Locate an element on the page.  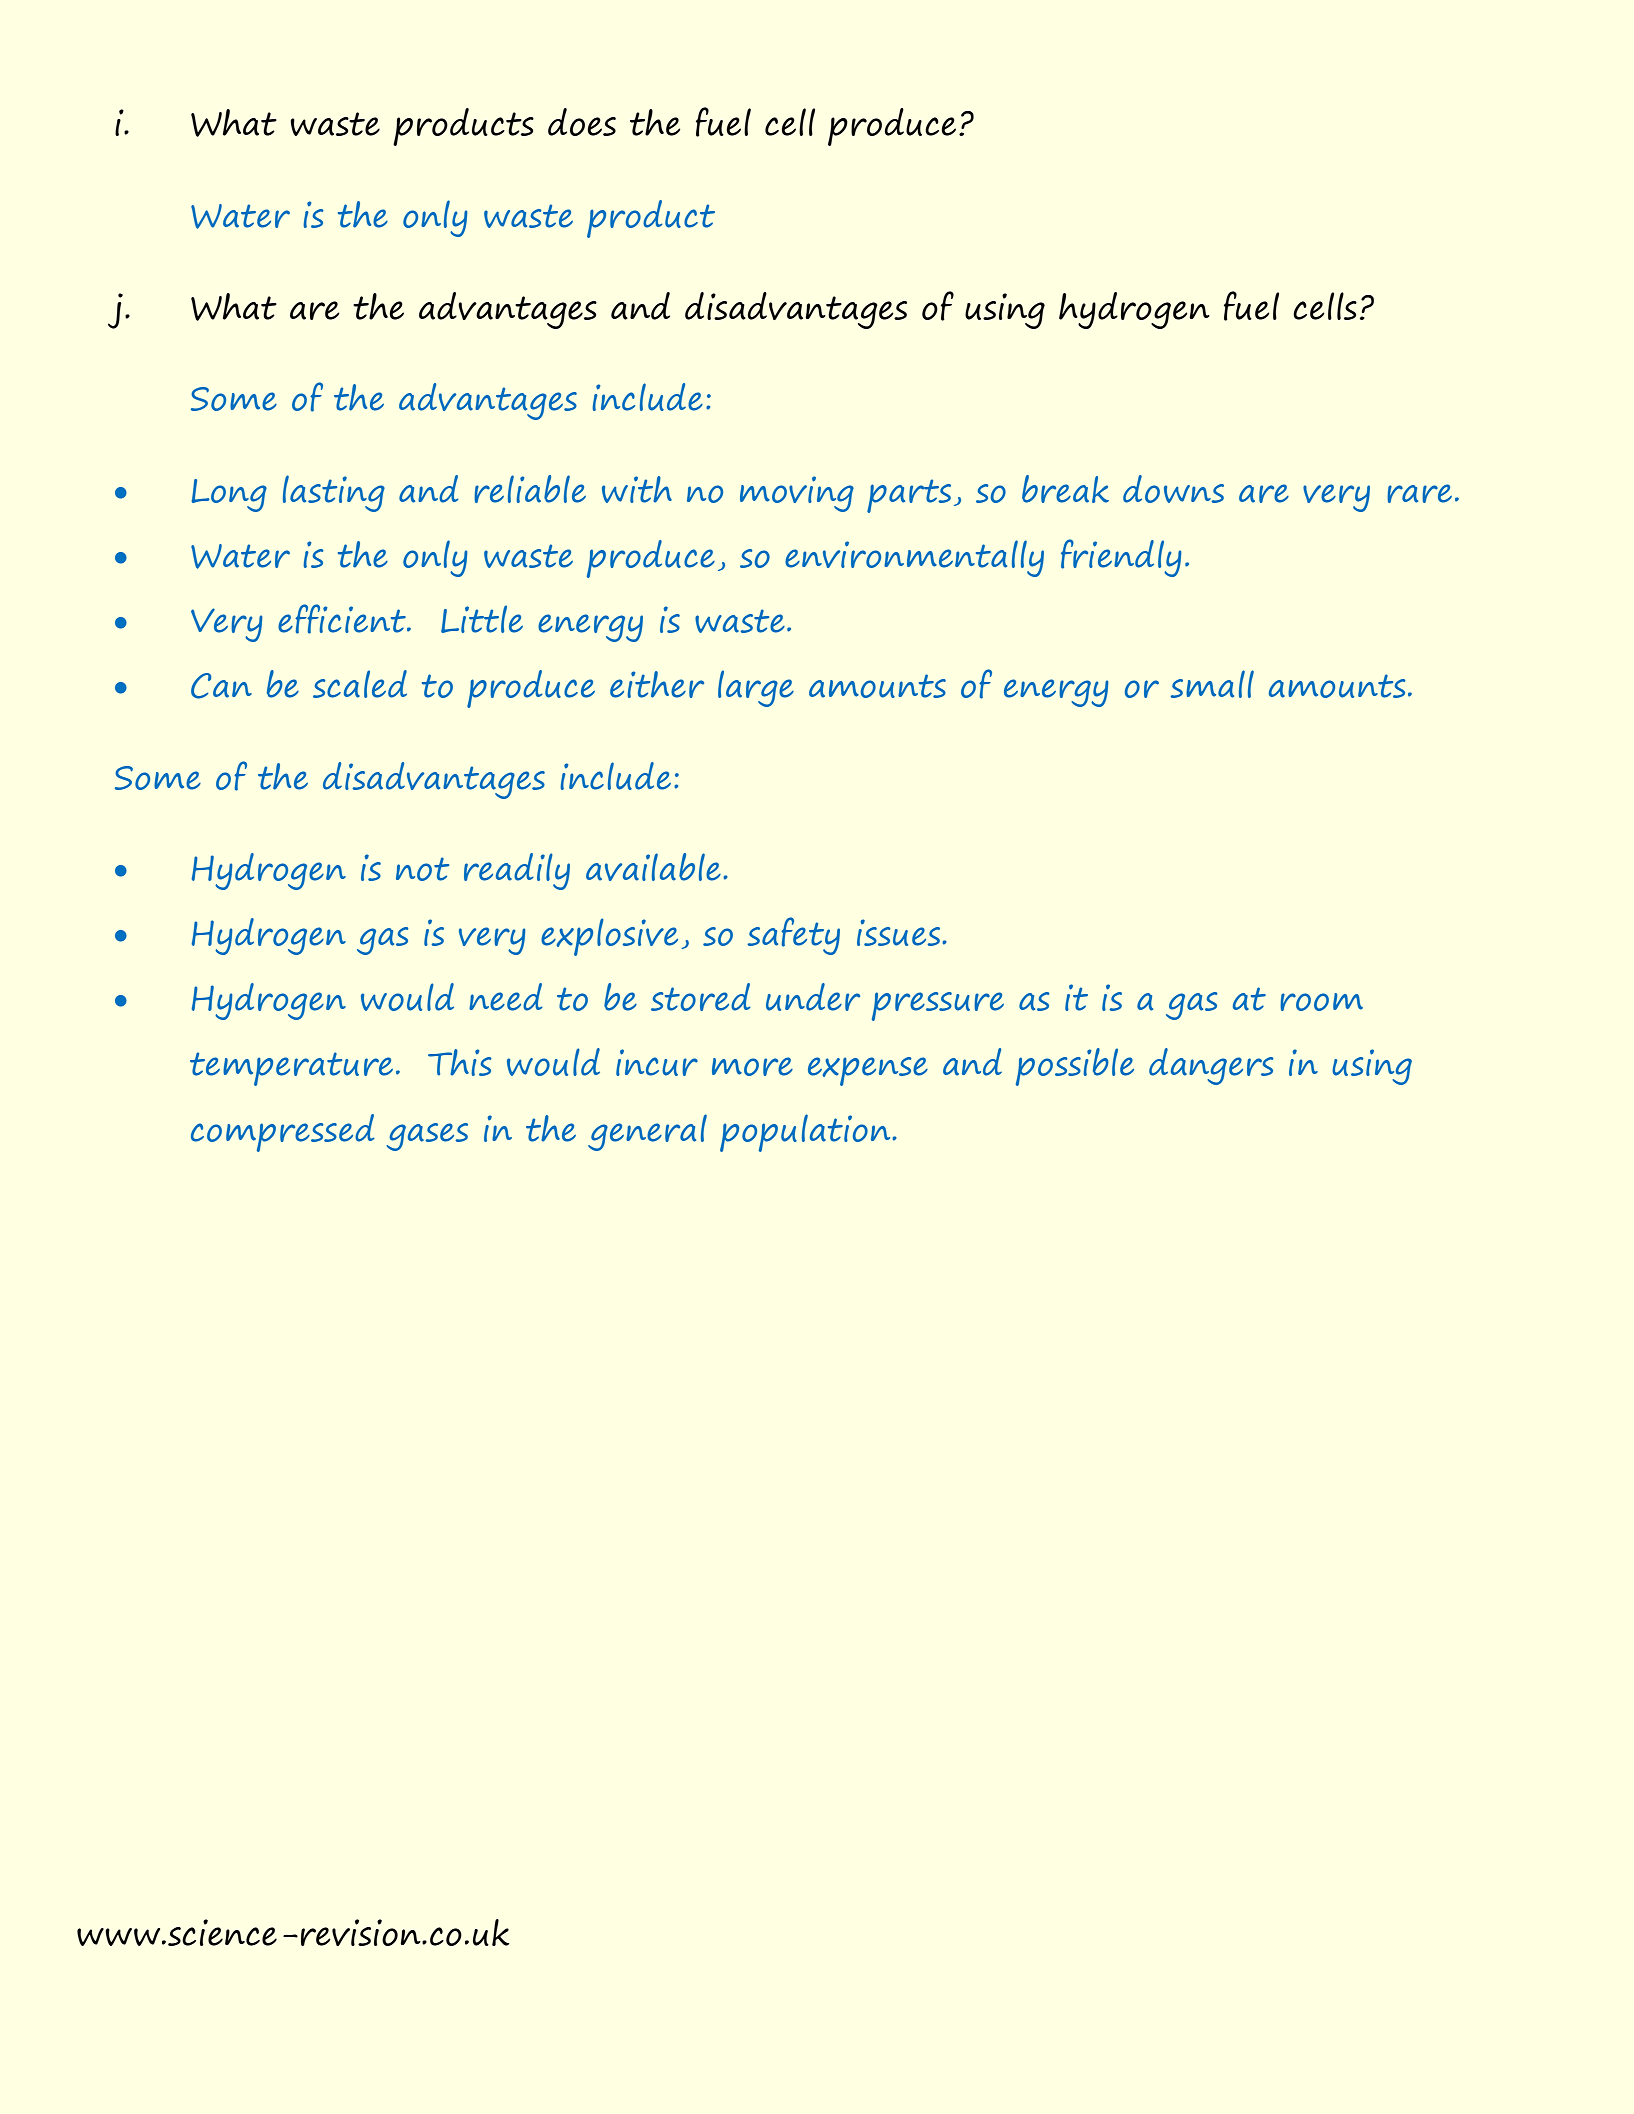
population is located at coordinates (806, 1133).
